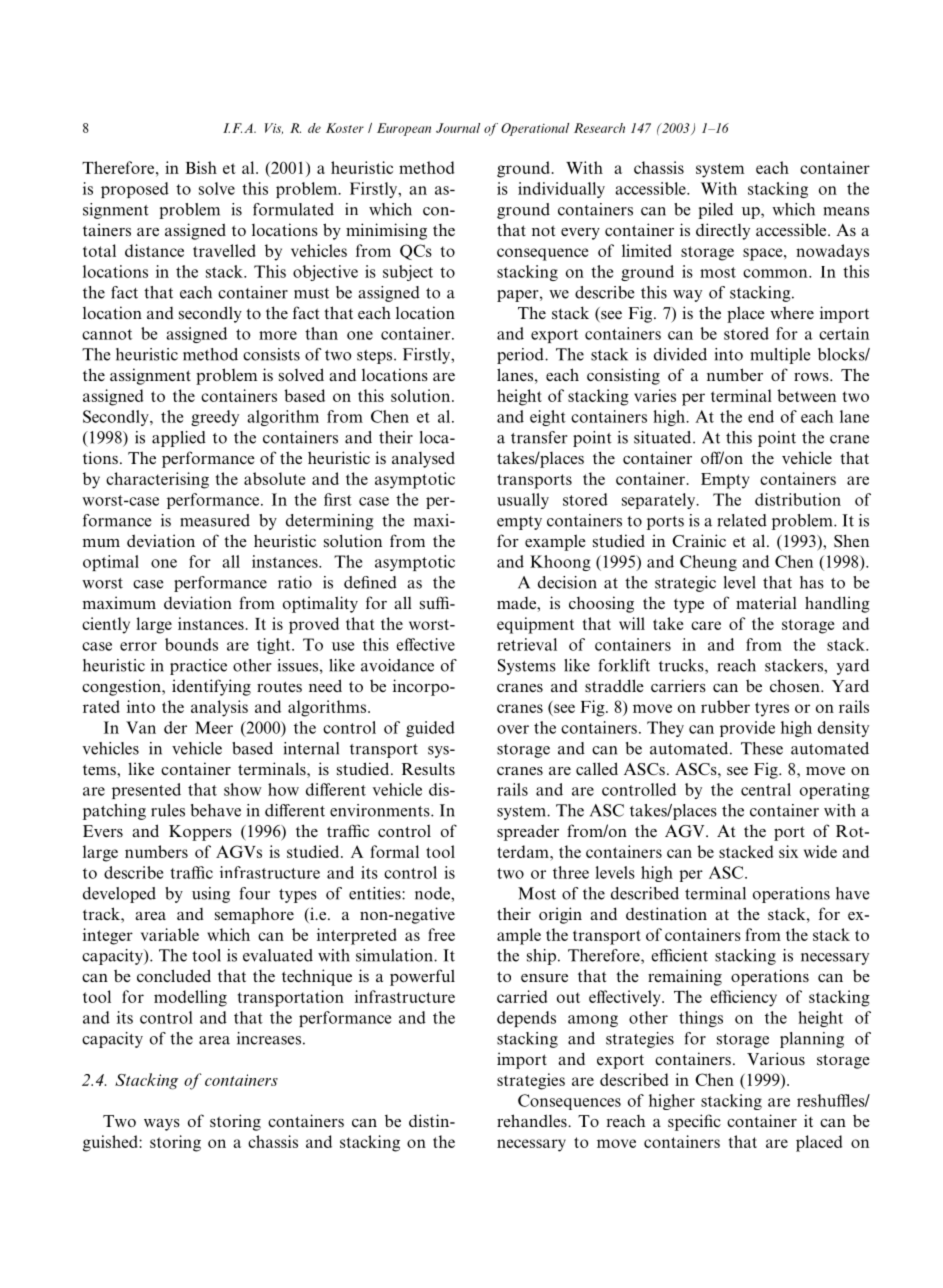 The width and height of the screenshot is (943, 1288). I want to click on bounds, so click(191, 644).
